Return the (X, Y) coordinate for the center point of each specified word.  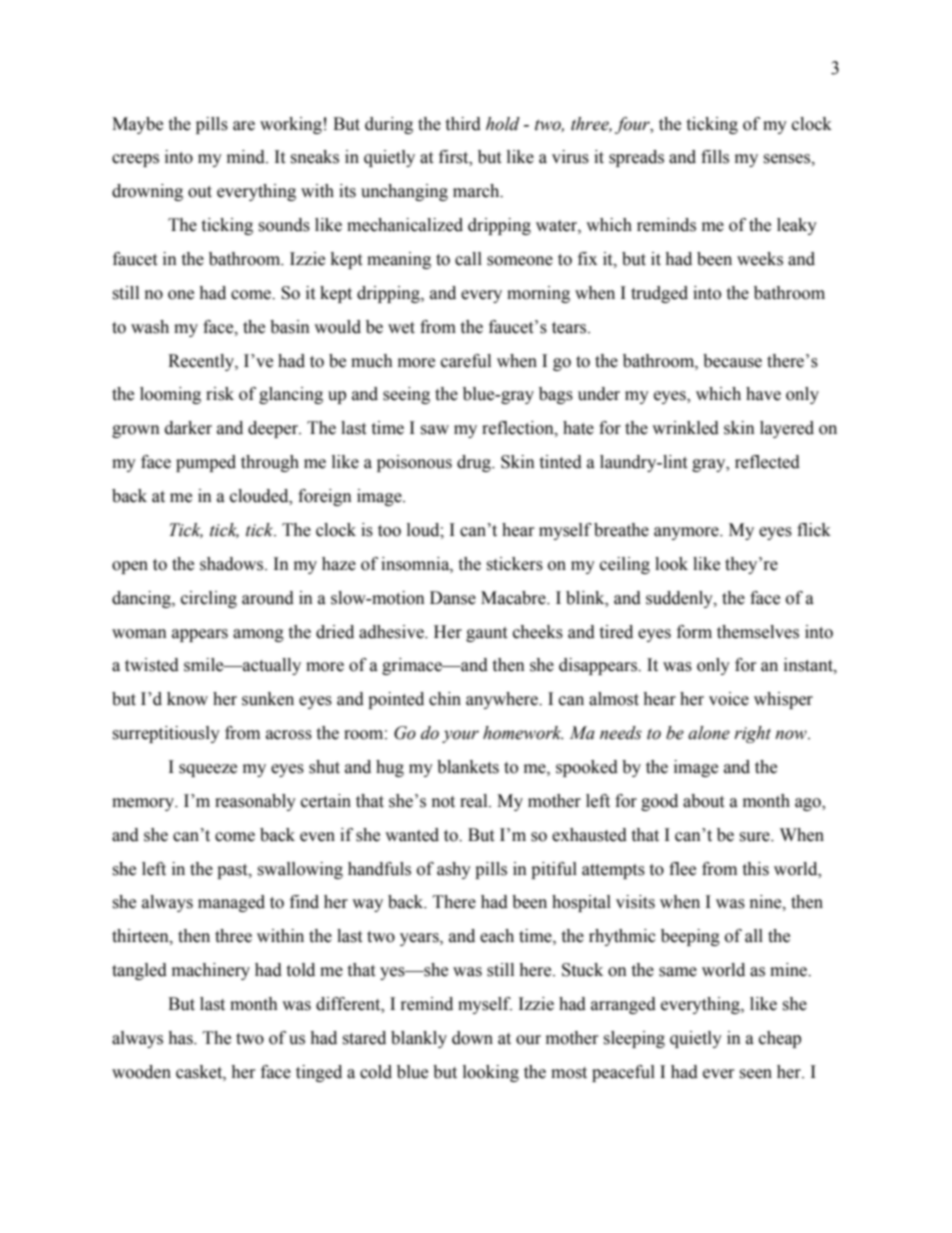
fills (715, 157)
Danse (453, 598)
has (181, 1038)
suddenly (680, 599)
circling (209, 599)
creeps (135, 160)
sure (755, 837)
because (732, 361)
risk (220, 394)
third (463, 124)
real (475, 801)
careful (466, 361)
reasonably (255, 802)
